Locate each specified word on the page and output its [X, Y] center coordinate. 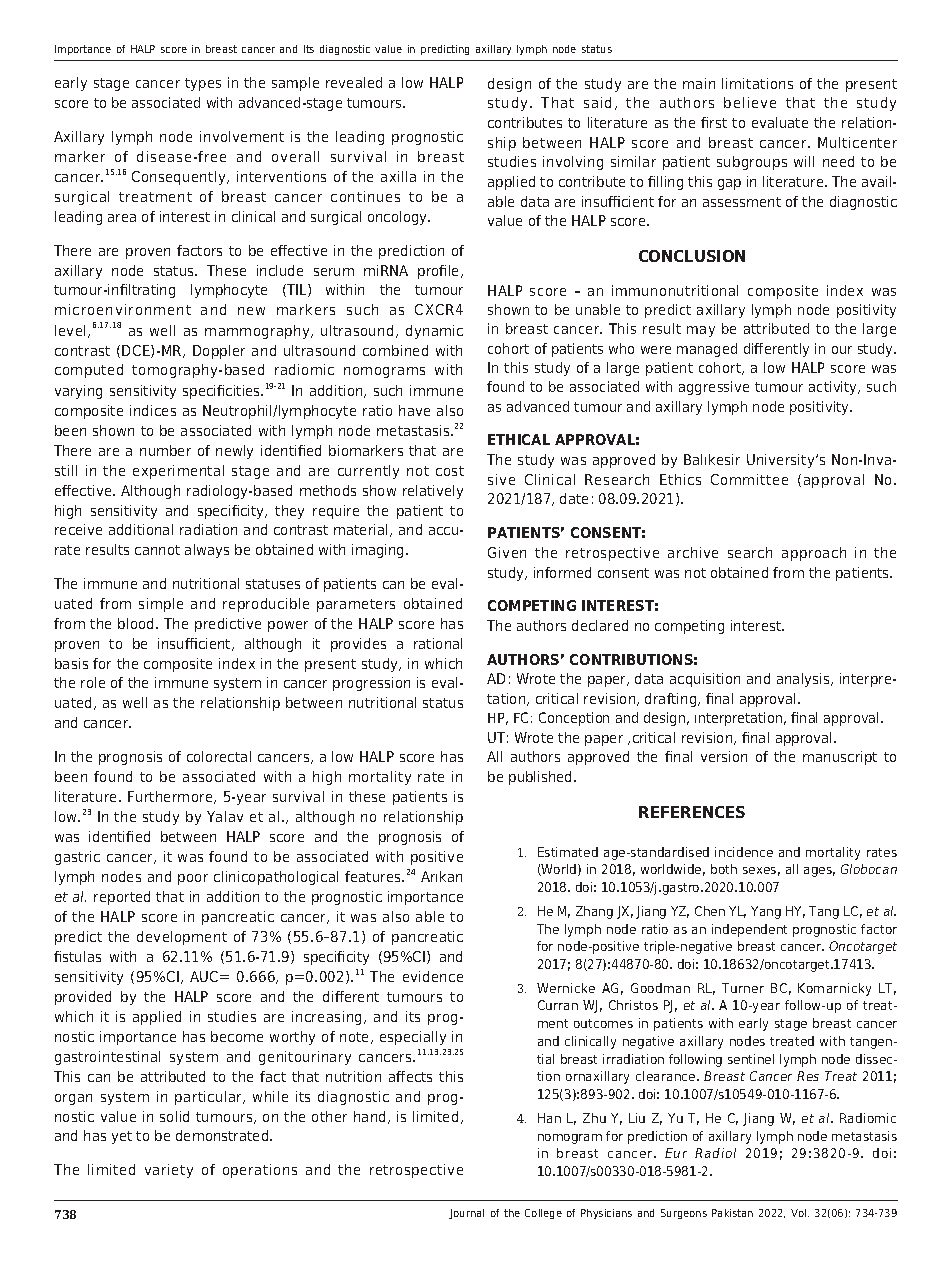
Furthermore [171, 797]
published [542, 778]
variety [169, 1171]
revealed [354, 82]
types [203, 84]
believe [750, 102]
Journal [466, 1214]
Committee [749, 479]
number [165, 450]
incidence [744, 852]
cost [450, 471]
